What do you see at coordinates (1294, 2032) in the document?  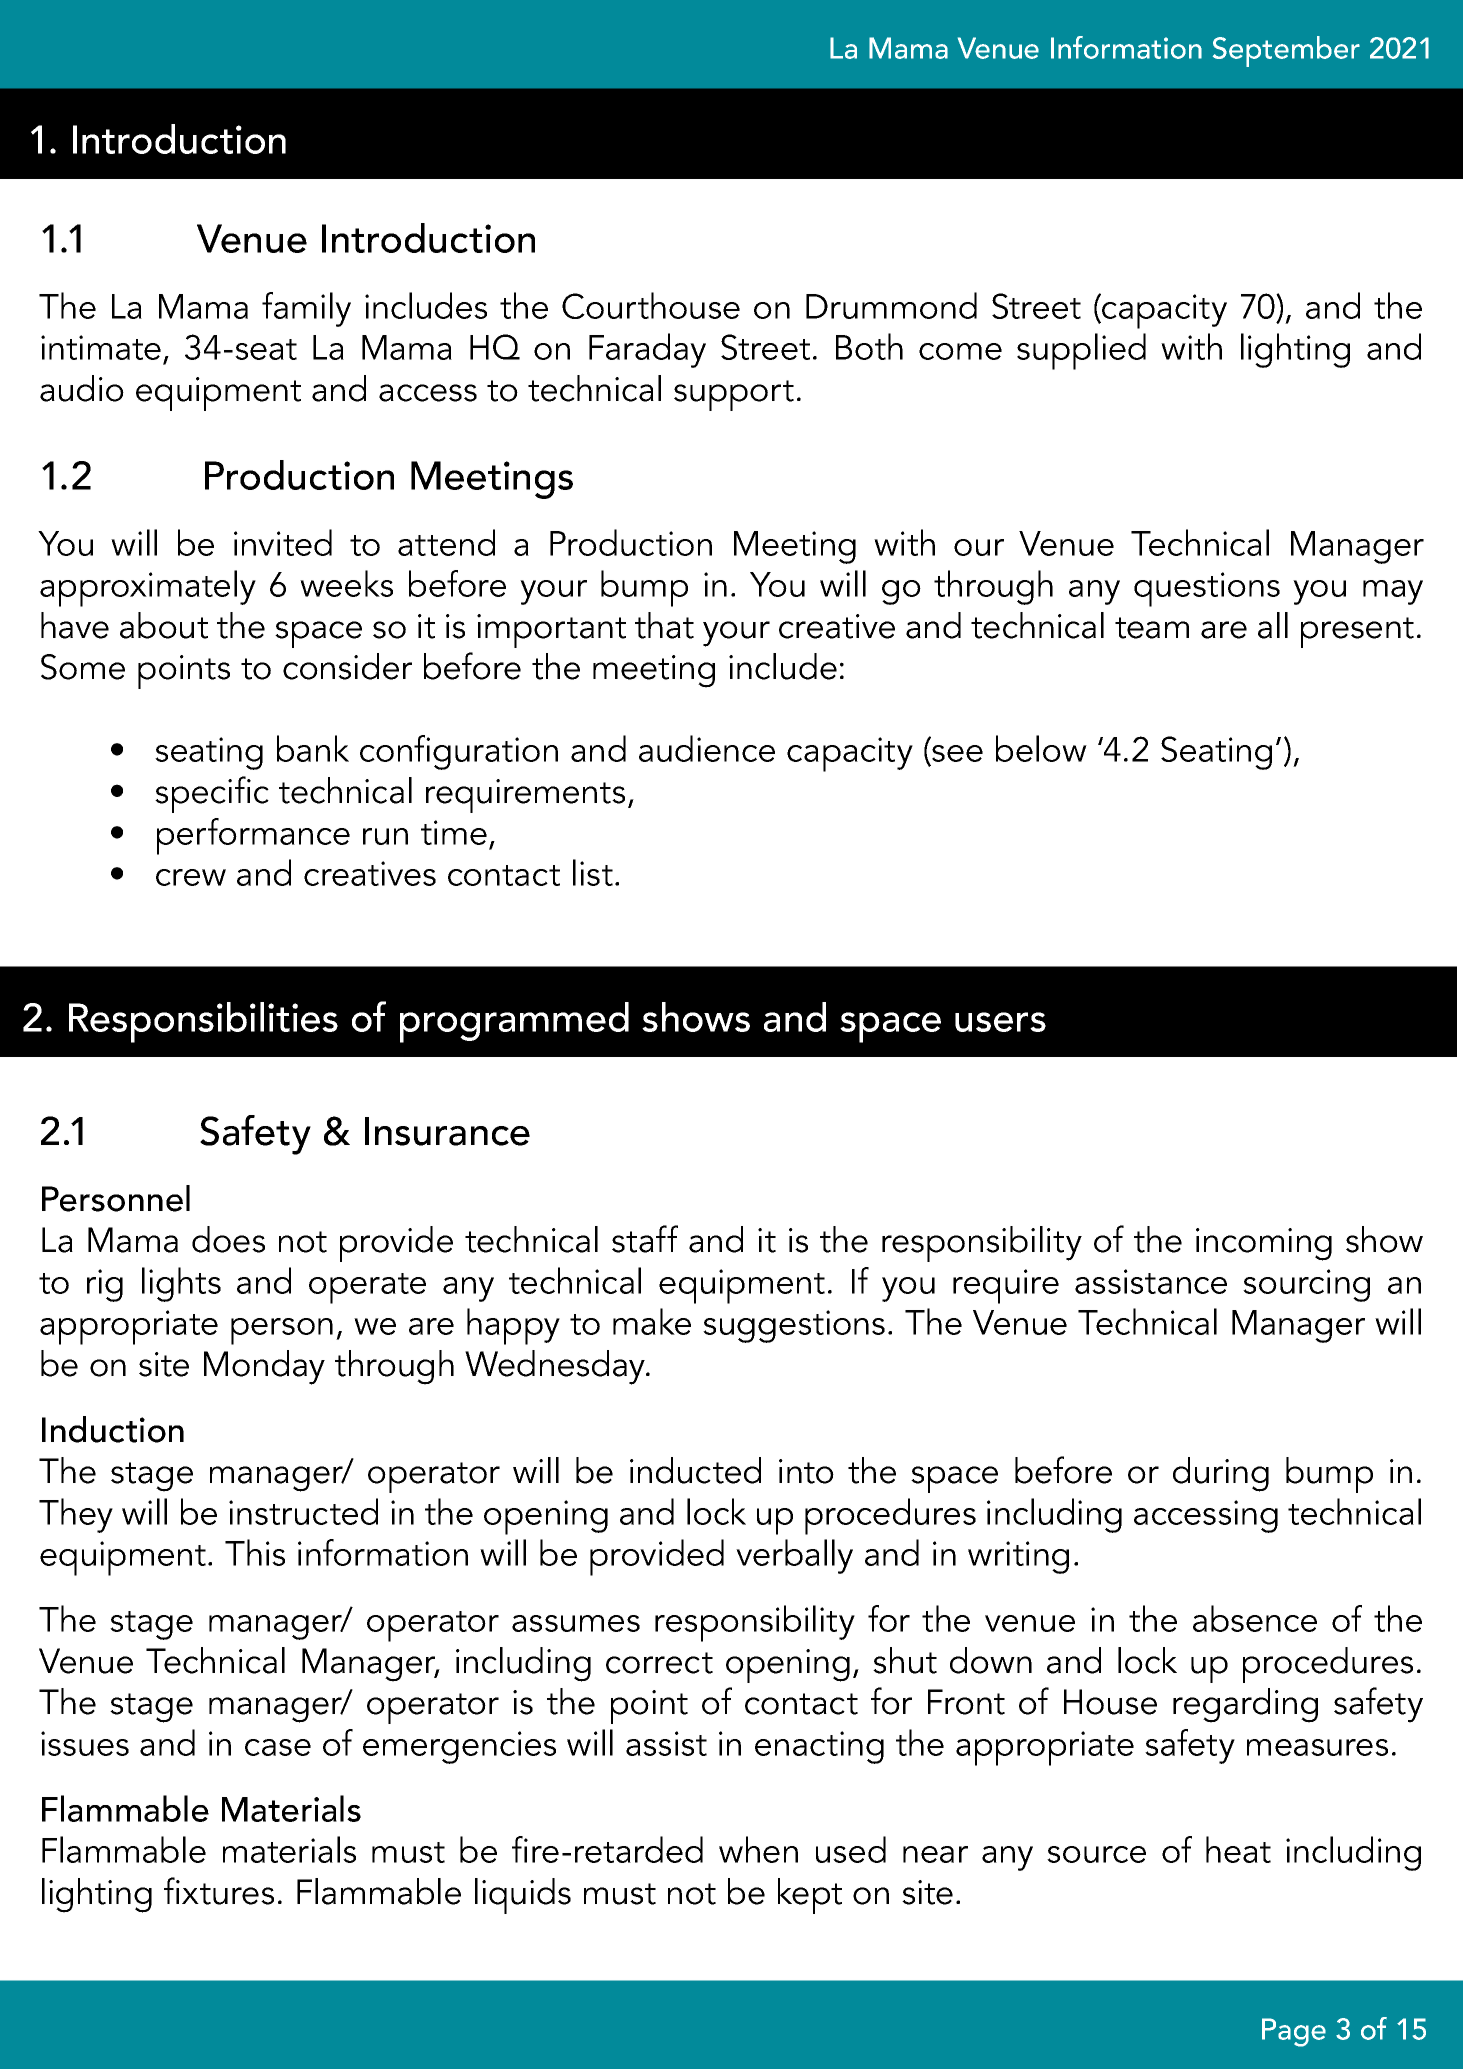 I see `Page` at bounding box center [1294, 2032].
